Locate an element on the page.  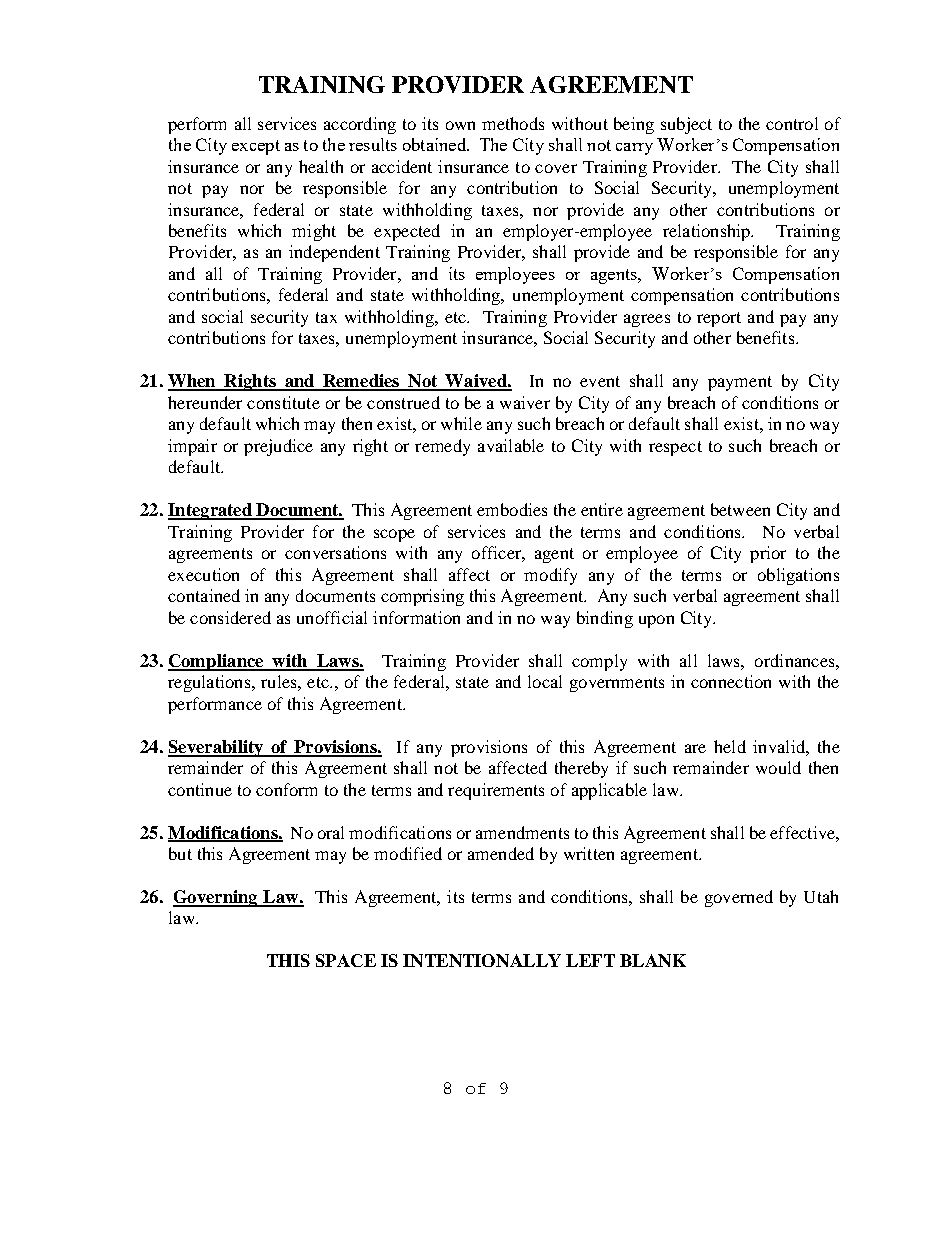
waiver is located at coordinates (525, 402).
